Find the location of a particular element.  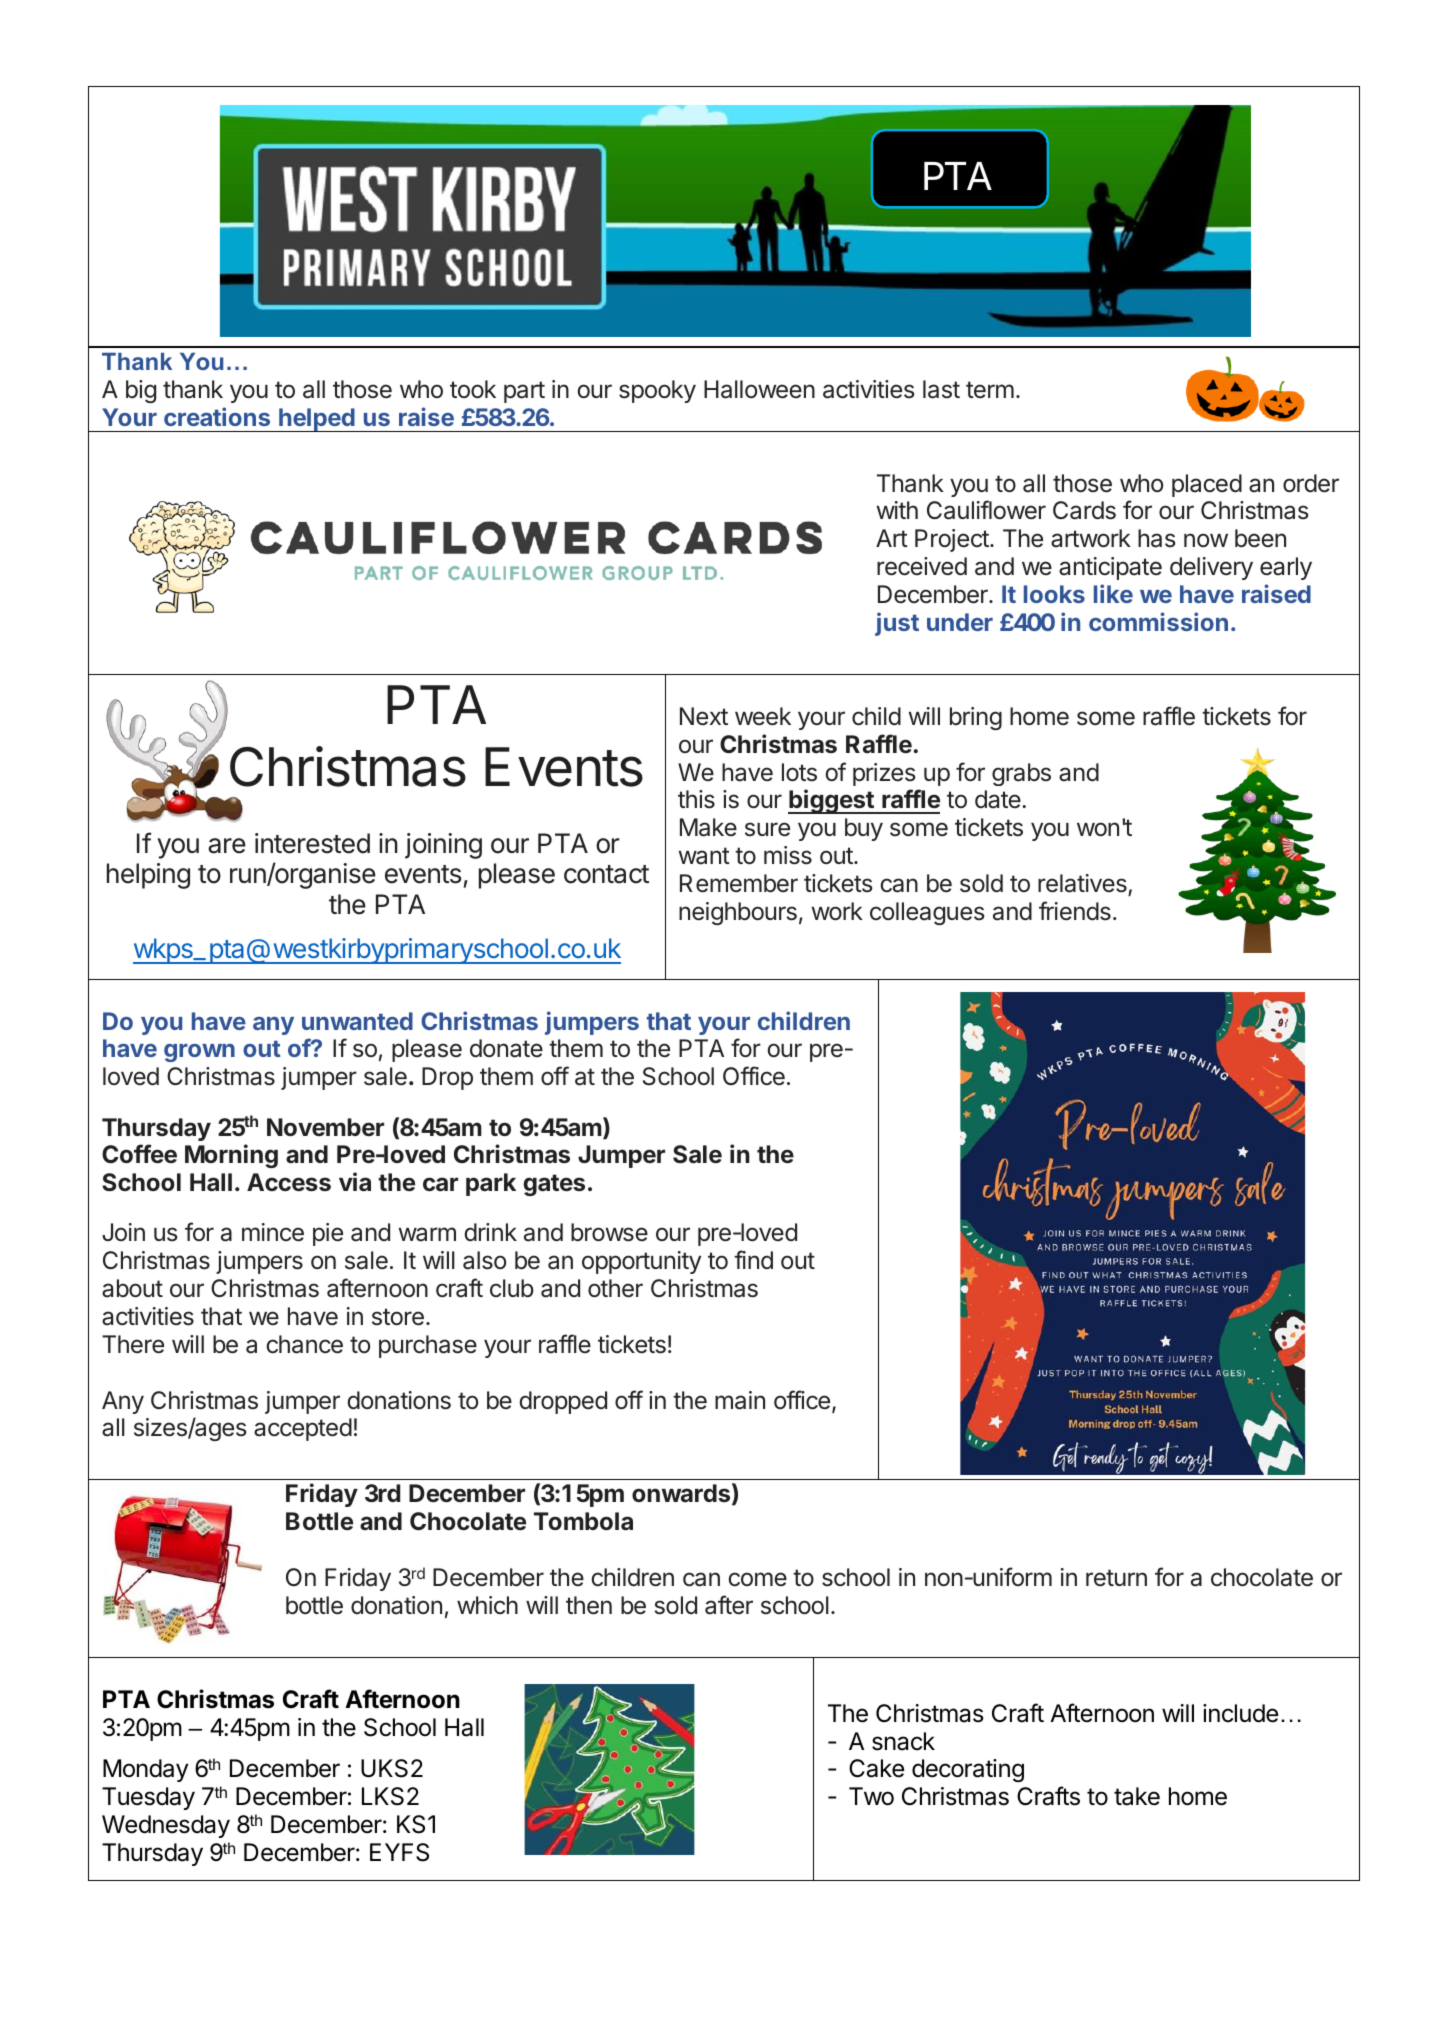

friends is located at coordinates (1075, 911).
